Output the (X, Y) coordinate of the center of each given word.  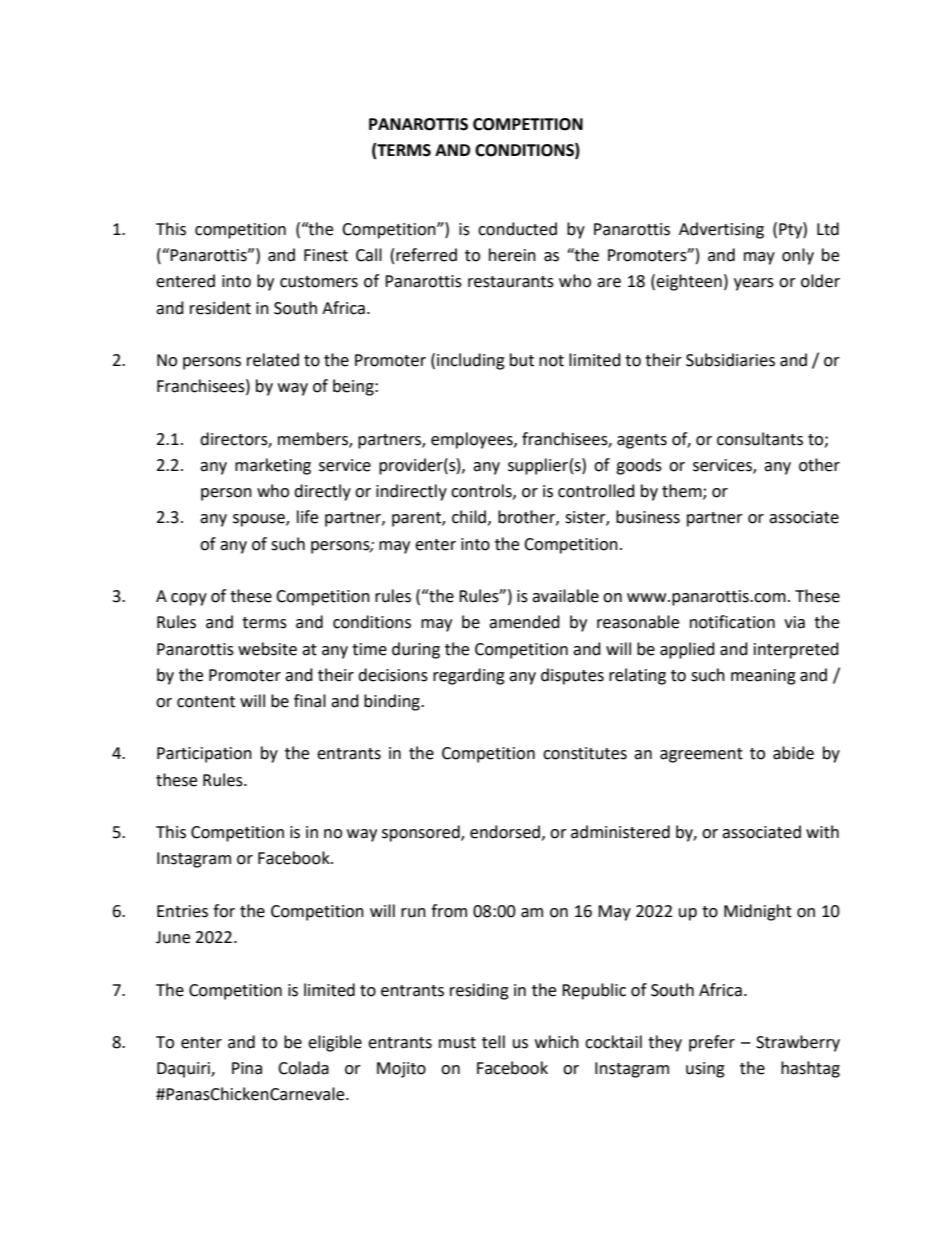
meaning (763, 677)
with (822, 832)
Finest (326, 255)
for (224, 911)
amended (524, 622)
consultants (760, 439)
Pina (247, 1068)
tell (493, 1042)
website (267, 649)
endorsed (505, 832)
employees (473, 440)
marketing (273, 466)
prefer (712, 1043)
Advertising (721, 230)
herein (512, 255)
